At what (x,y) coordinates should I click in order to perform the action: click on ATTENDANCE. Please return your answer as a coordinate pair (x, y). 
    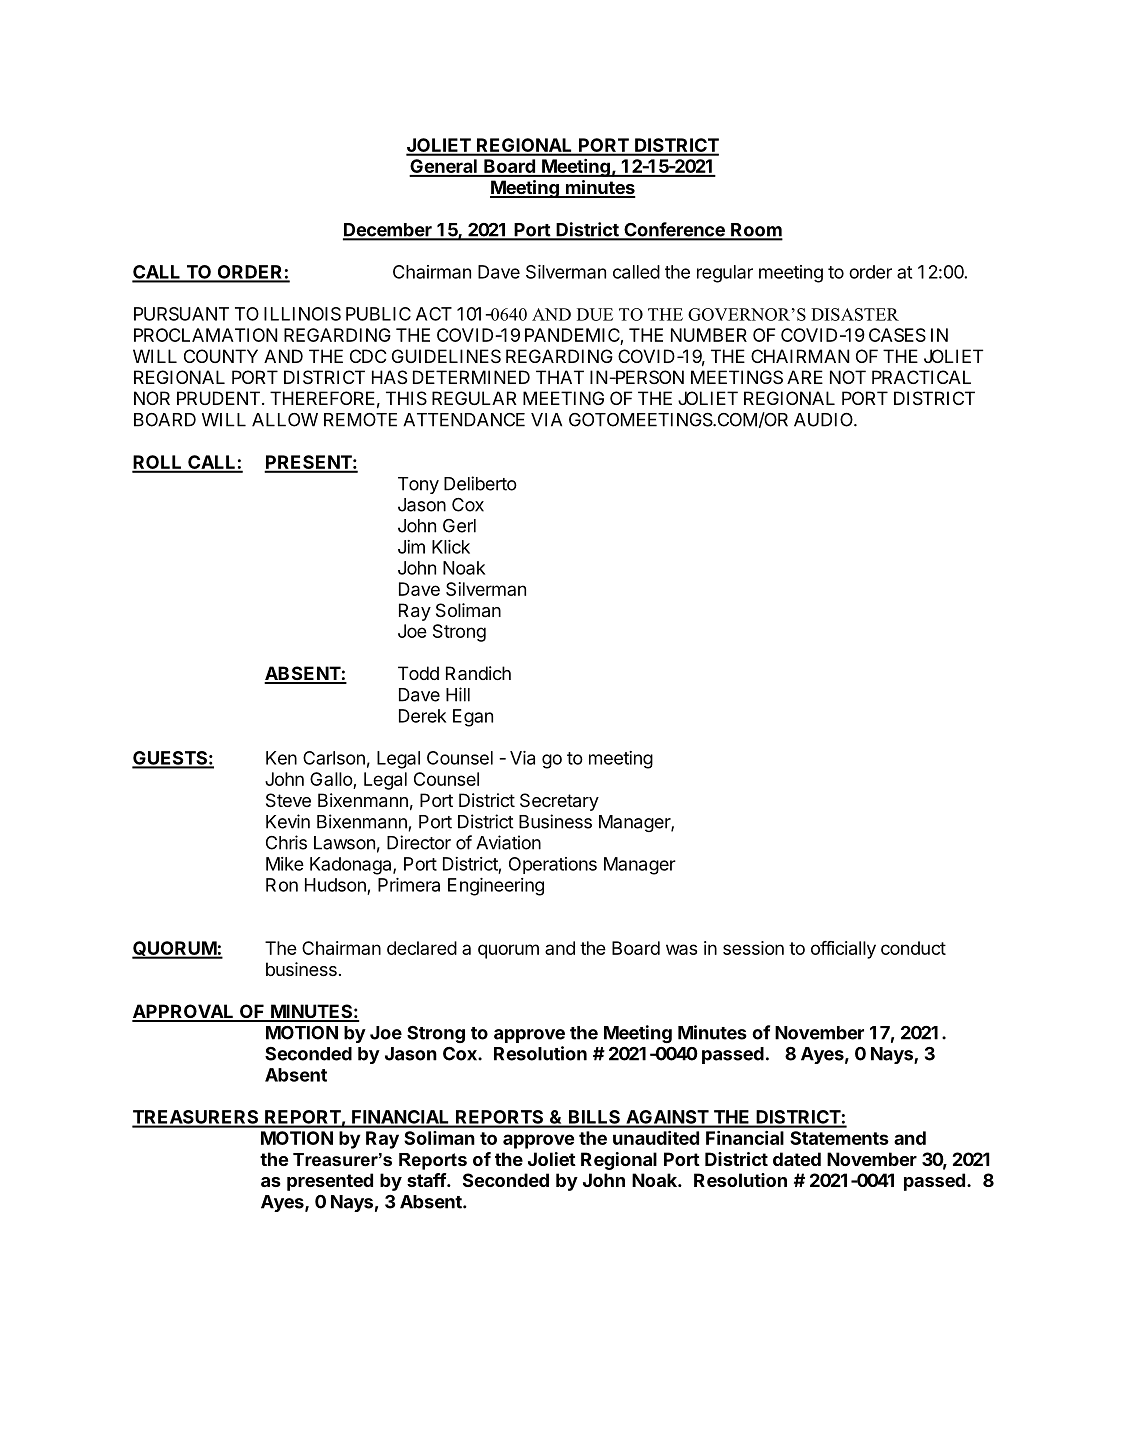
    Looking at the image, I should click on (464, 420).
